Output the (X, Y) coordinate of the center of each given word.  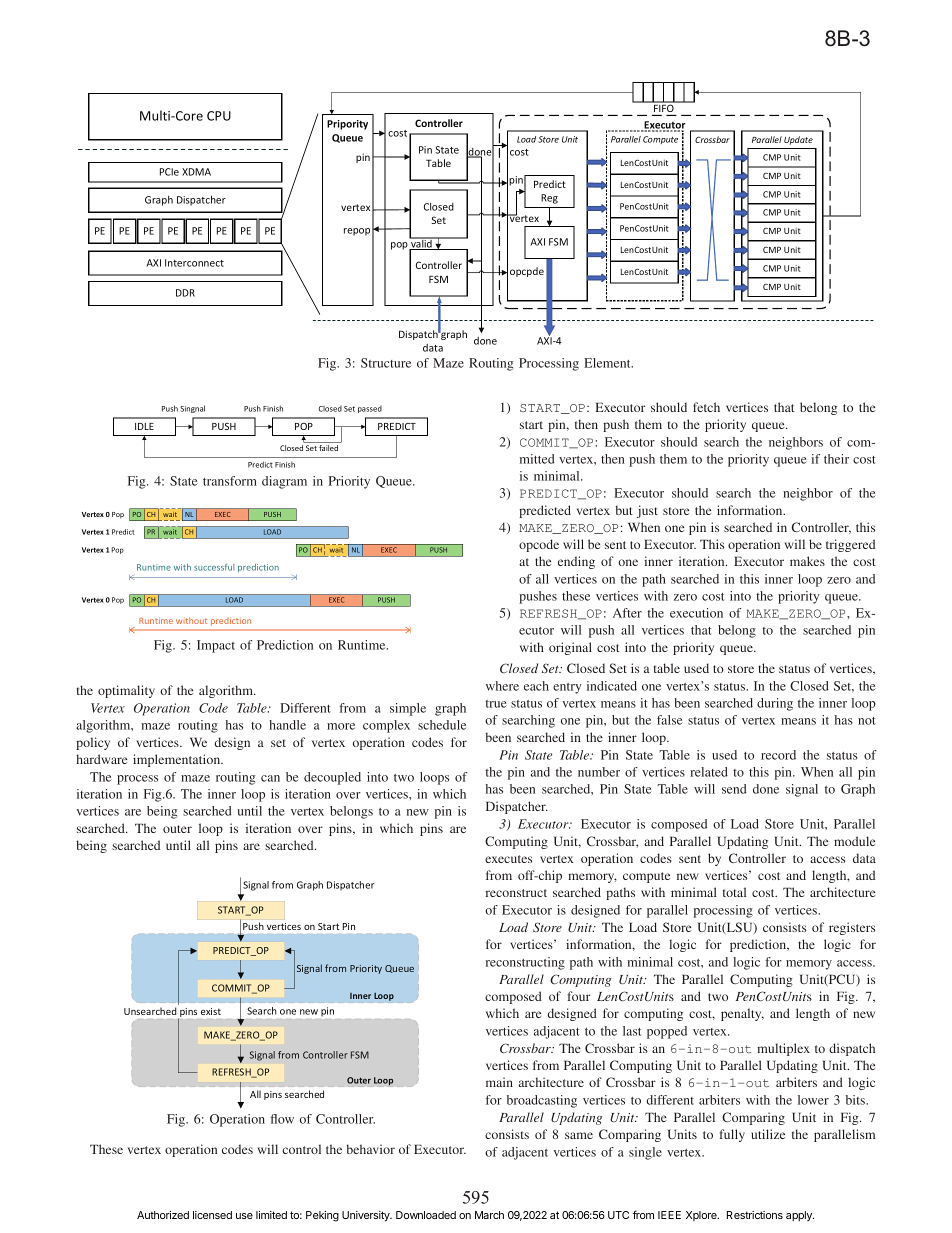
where (502, 686)
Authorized (163, 1215)
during (775, 704)
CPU (219, 116)
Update (798, 140)
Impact (216, 646)
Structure (386, 363)
